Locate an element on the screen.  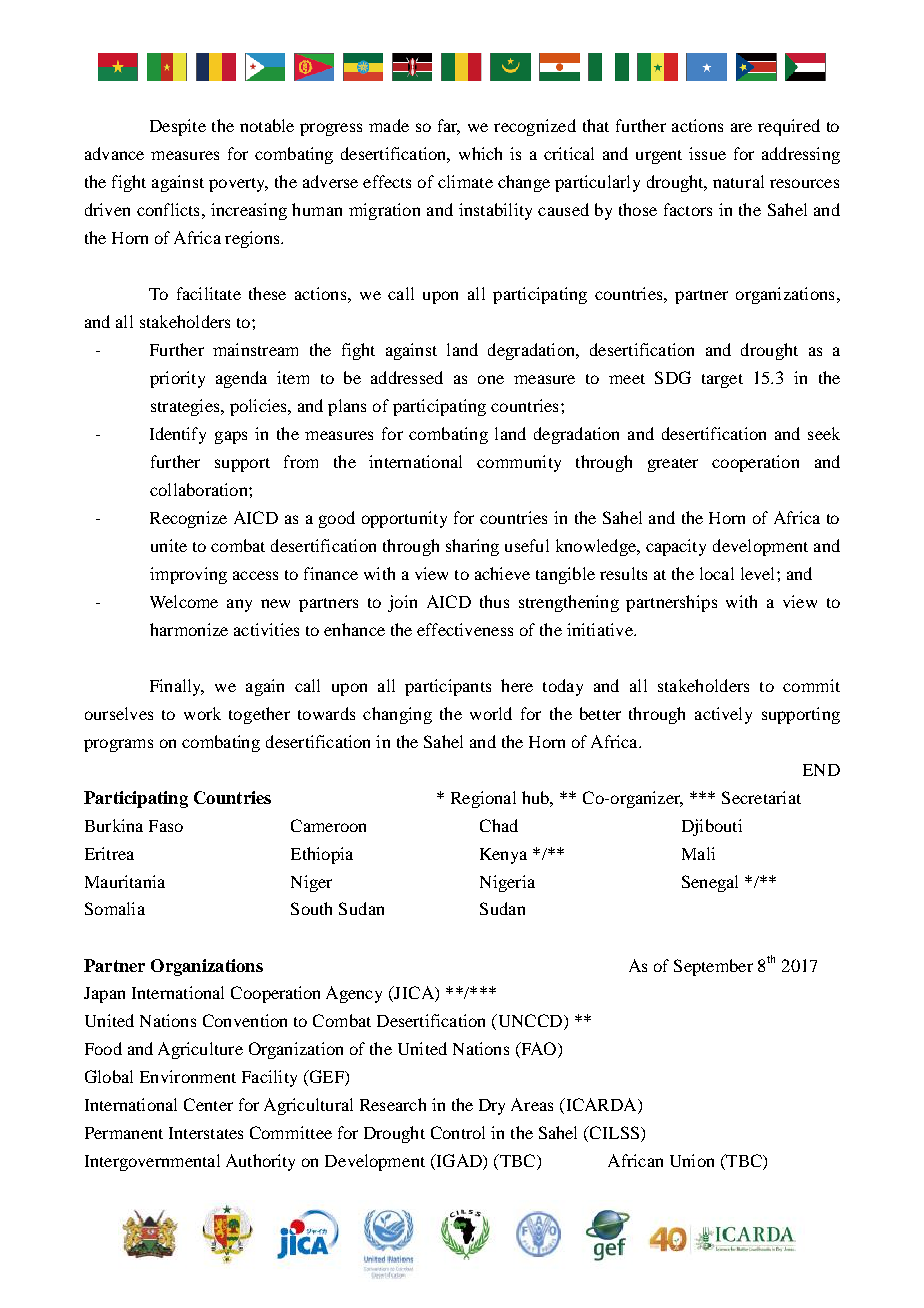
greater is located at coordinates (673, 465).
